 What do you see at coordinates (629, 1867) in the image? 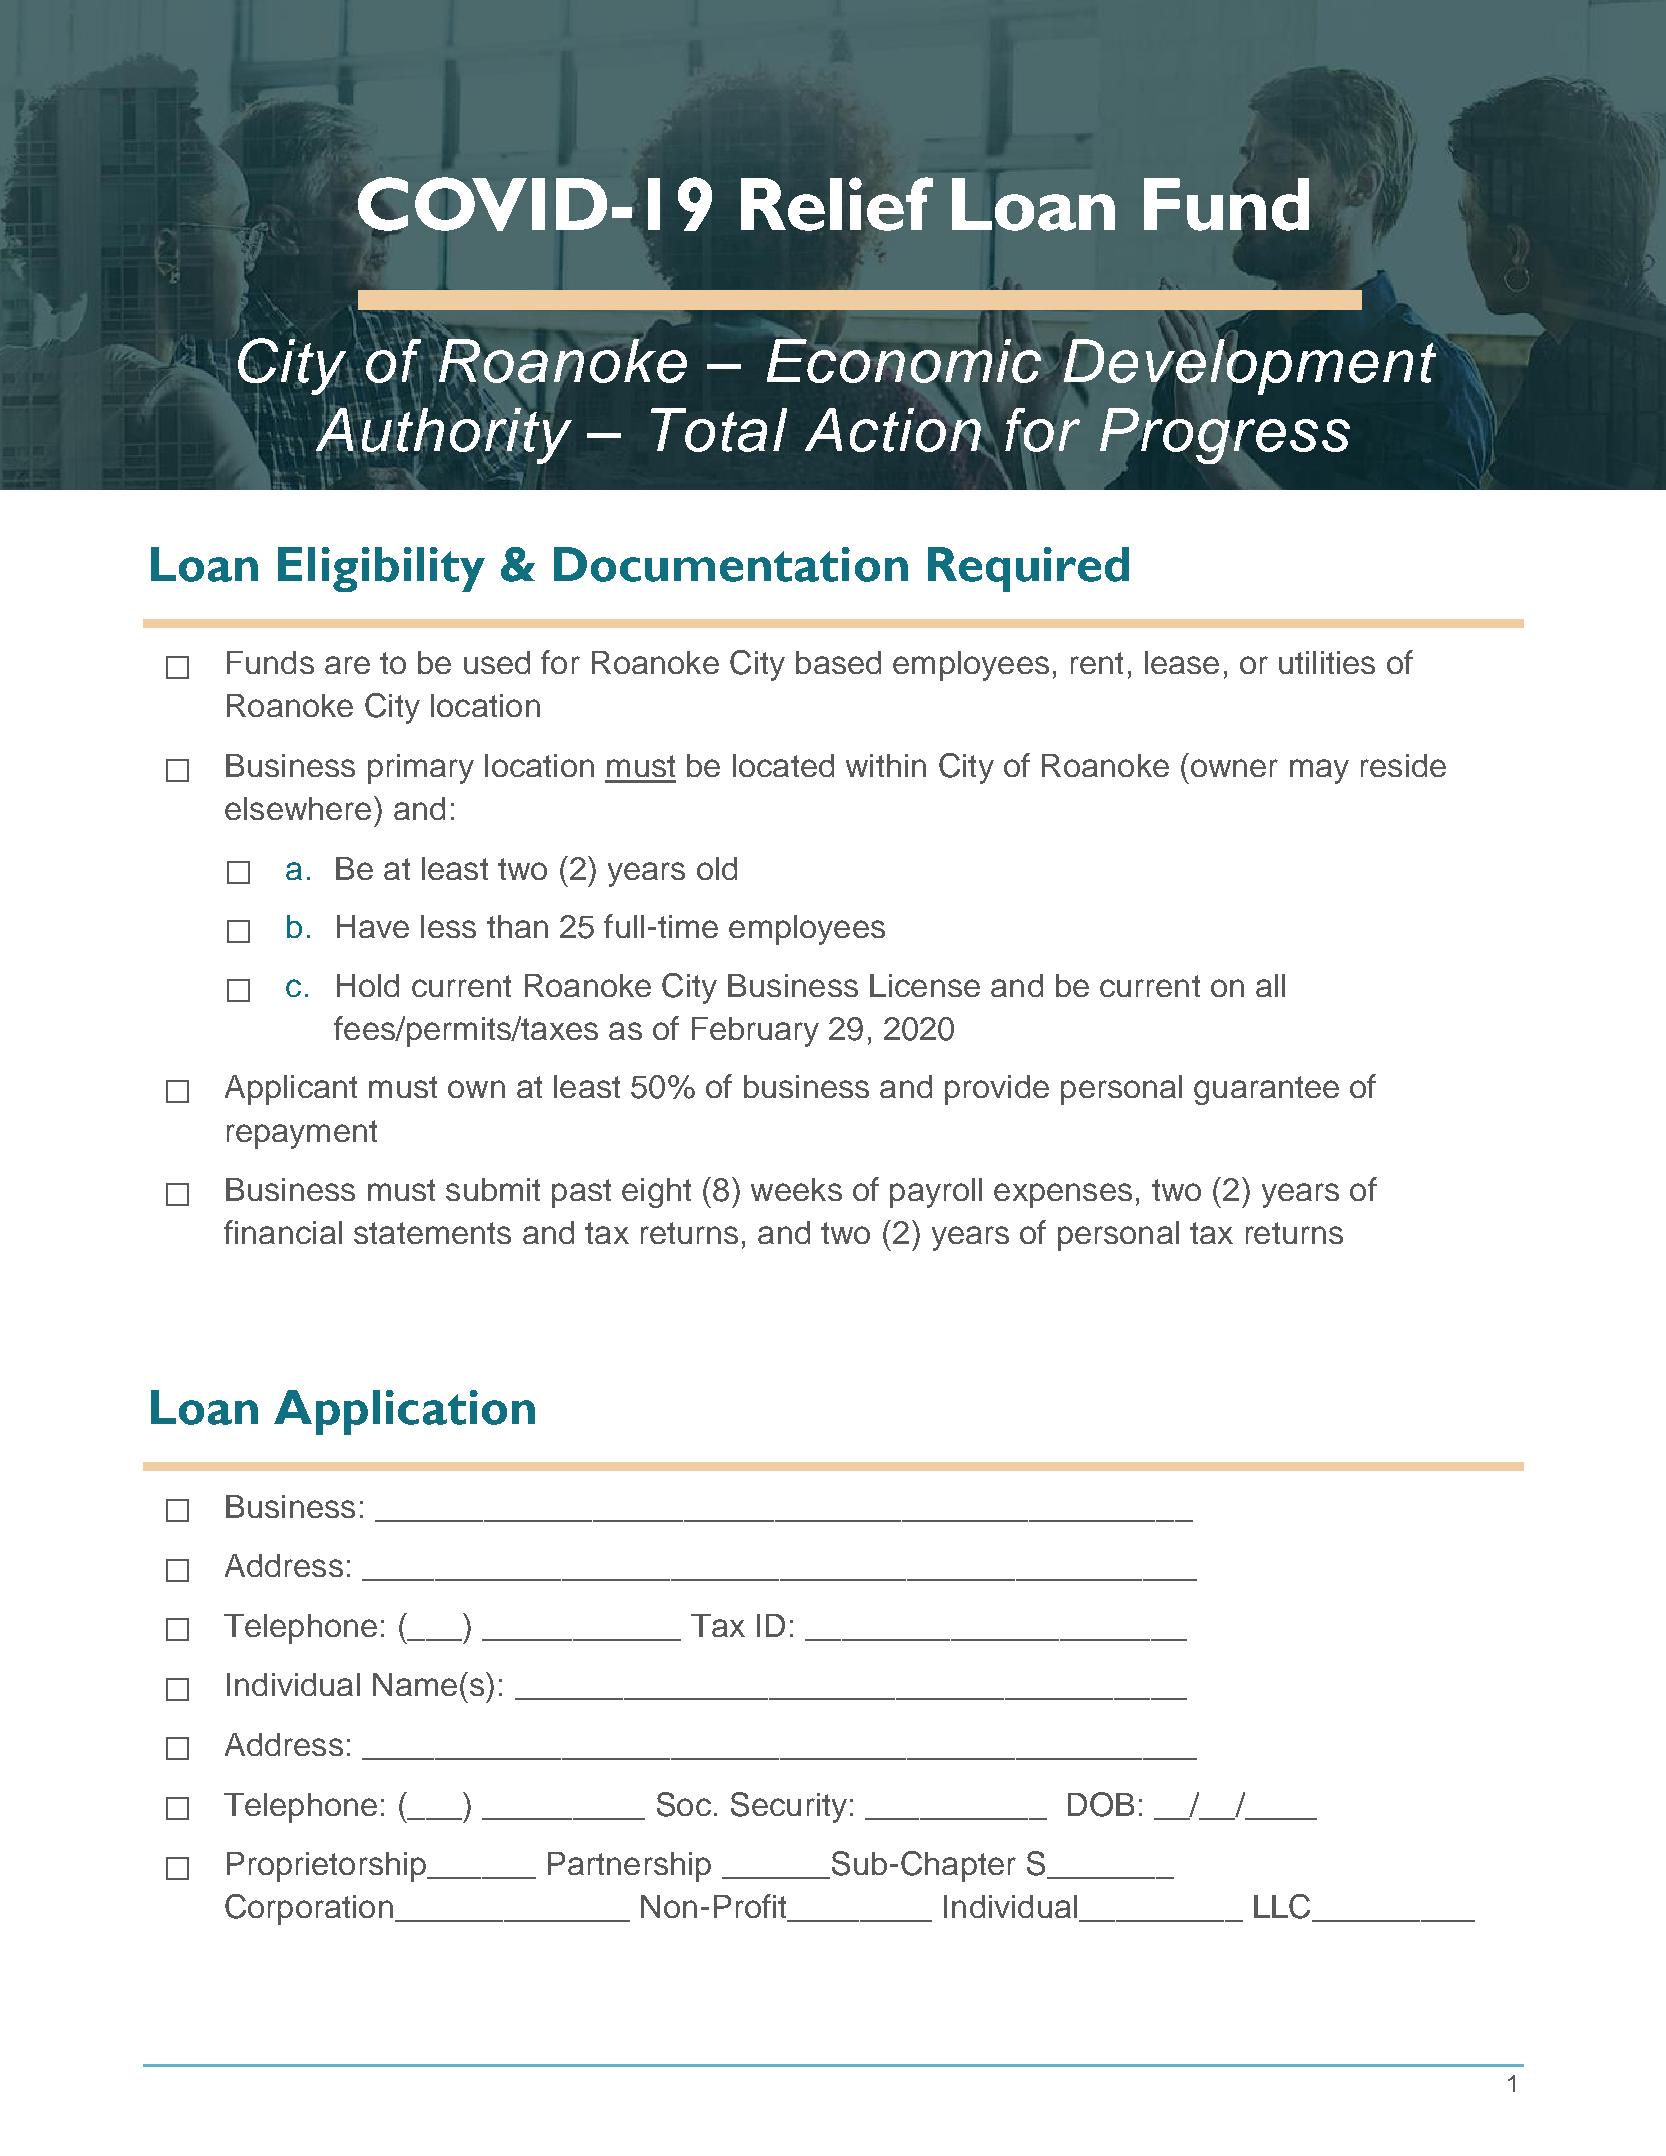
I see `Partnership` at bounding box center [629, 1867].
